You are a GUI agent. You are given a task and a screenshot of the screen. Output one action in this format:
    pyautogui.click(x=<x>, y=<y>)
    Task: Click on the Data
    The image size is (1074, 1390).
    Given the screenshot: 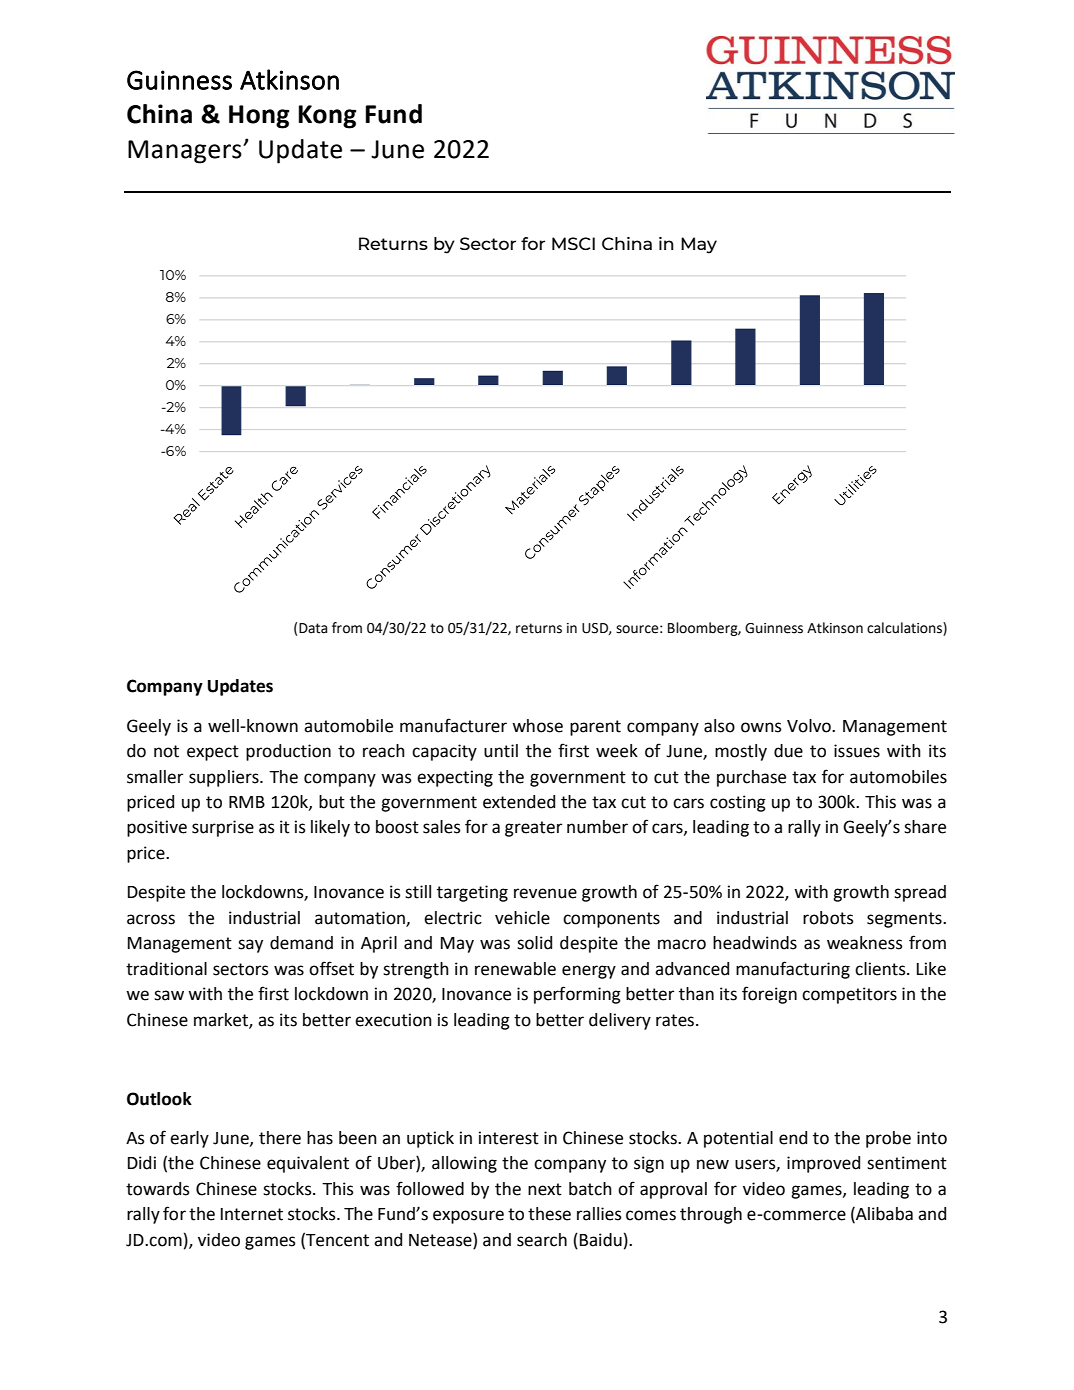 What is the action you would take?
    pyautogui.click(x=313, y=628)
